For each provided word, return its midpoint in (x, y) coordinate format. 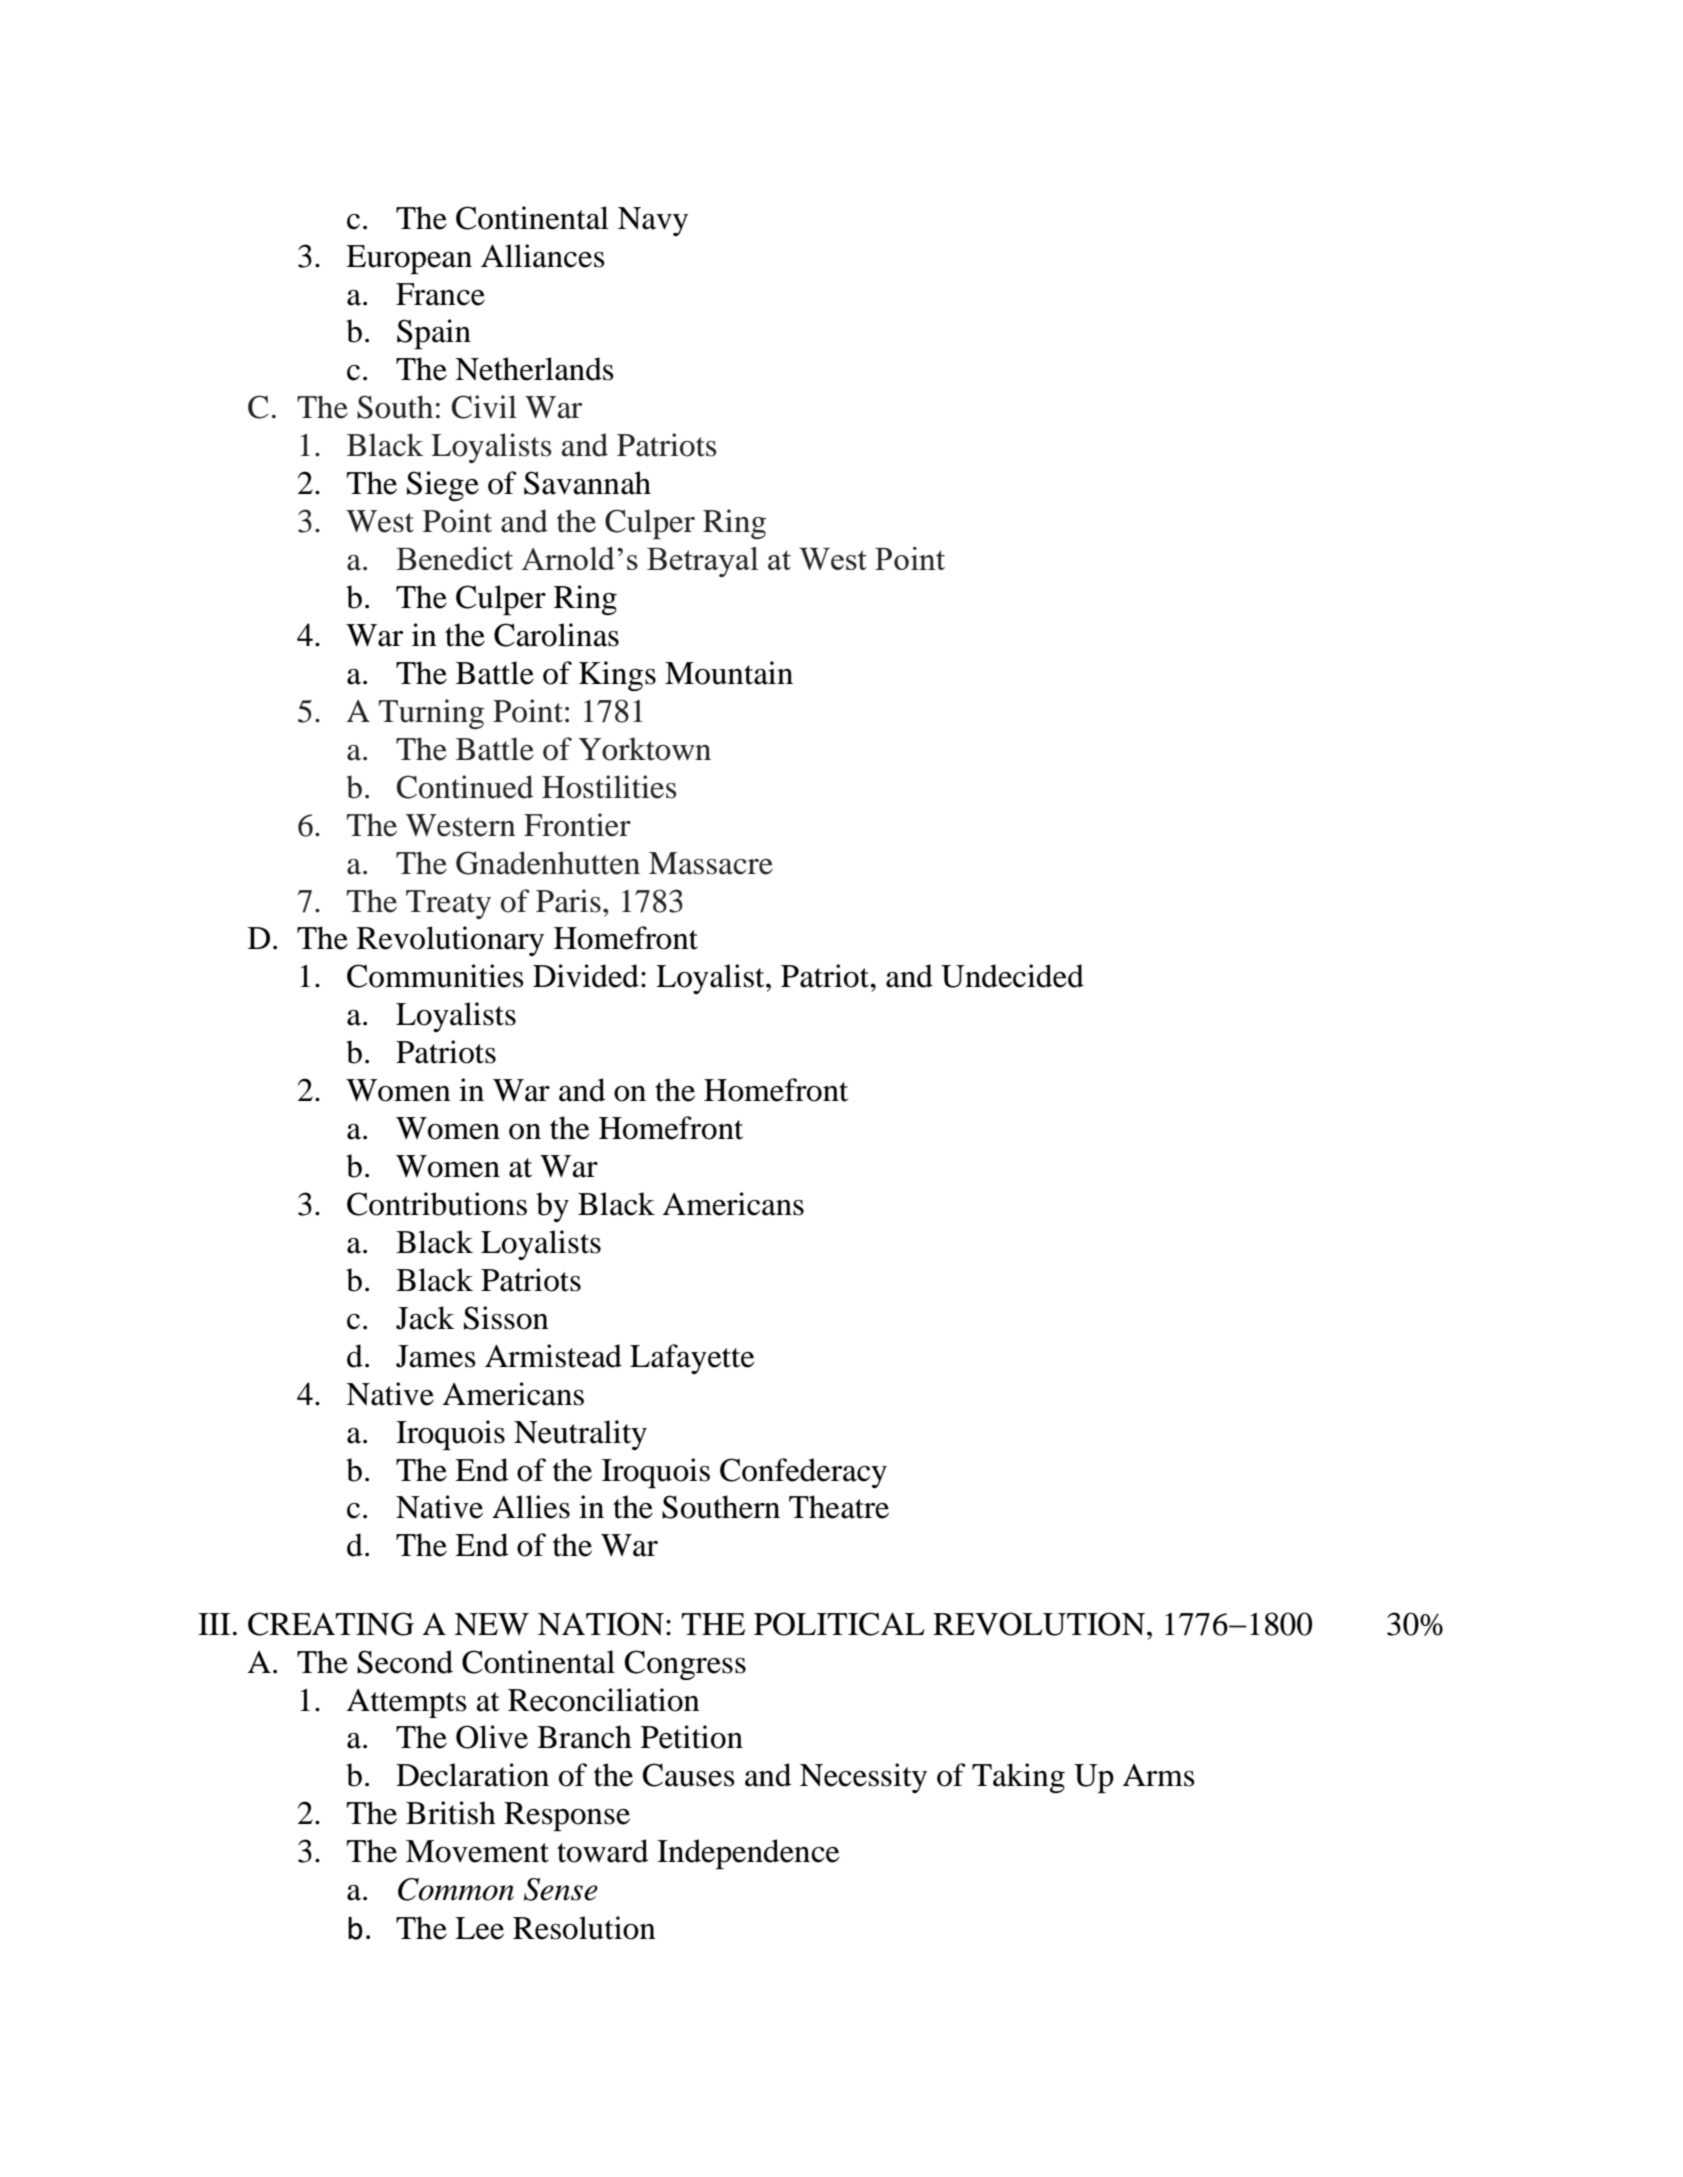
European (409, 259)
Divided (586, 976)
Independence (748, 1854)
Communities (435, 976)
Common (456, 1889)
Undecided (1012, 976)
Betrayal (702, 562)
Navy (653, 221)
